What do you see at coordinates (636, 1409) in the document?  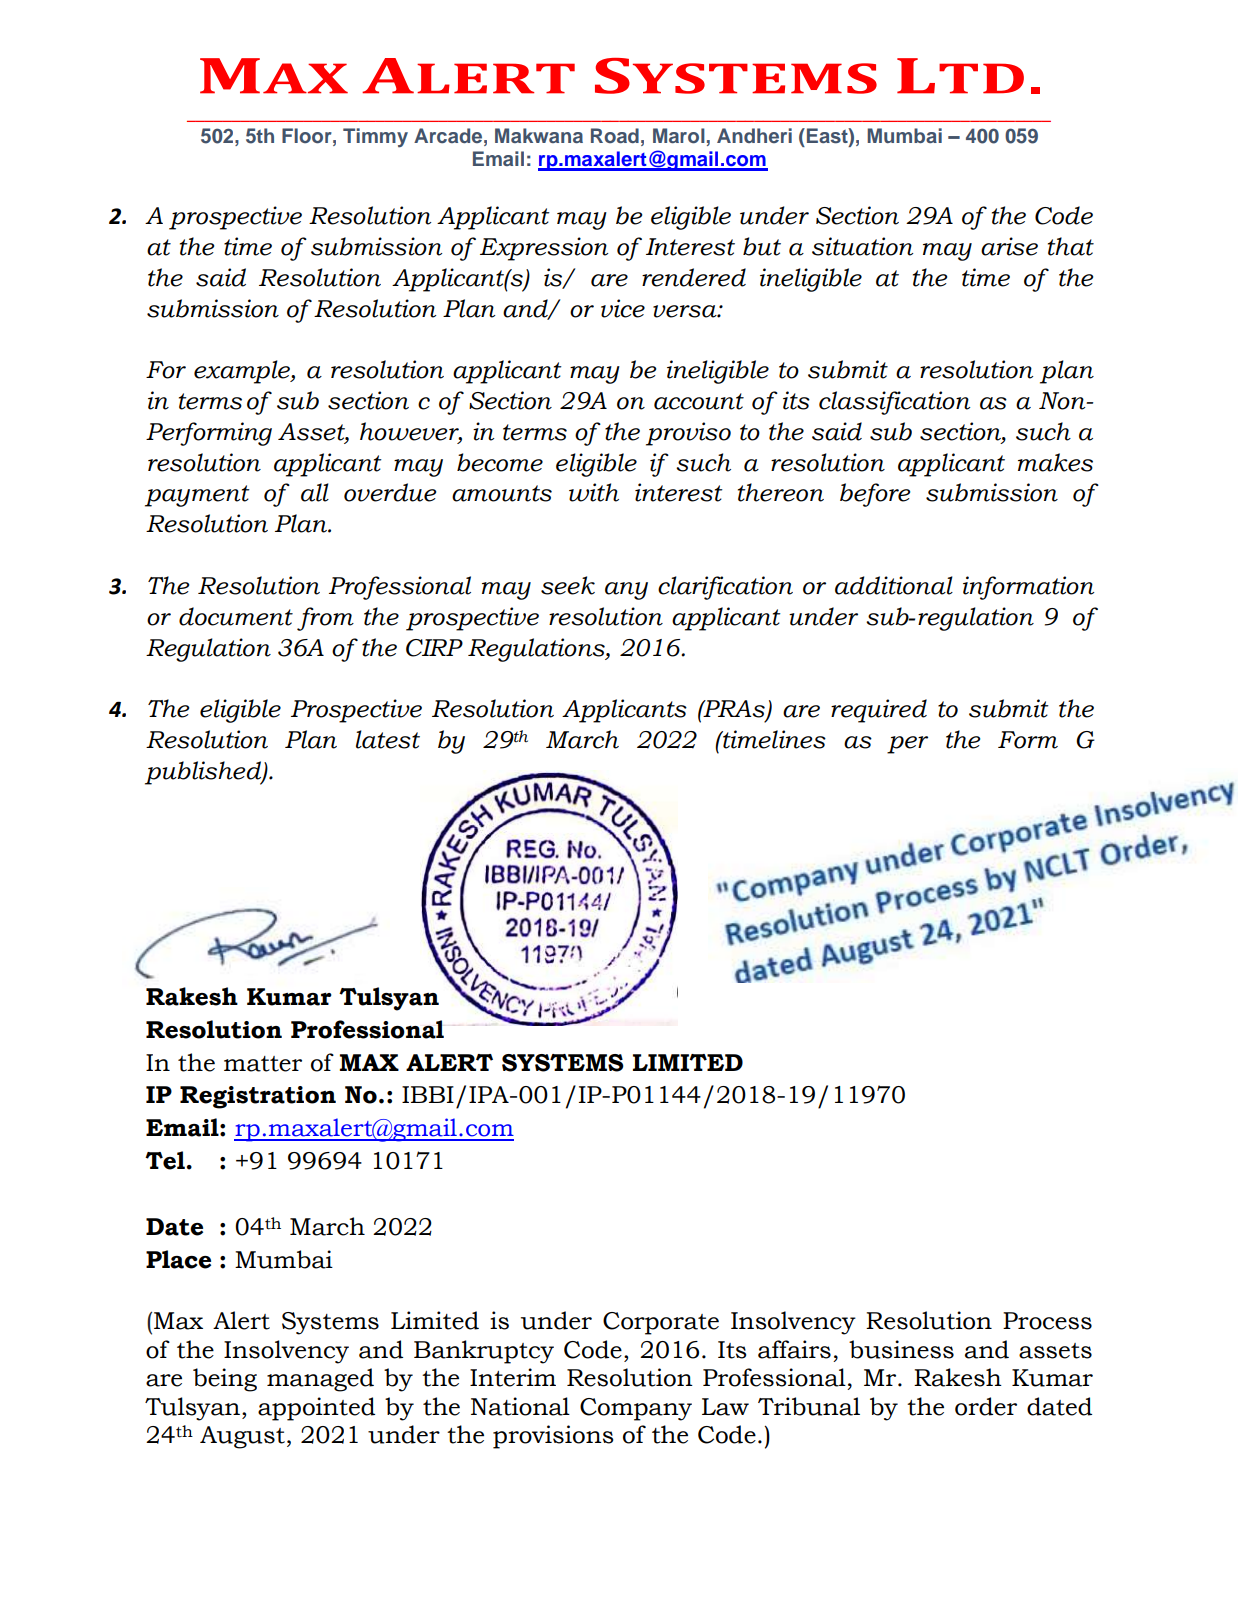 I see `Company` at bounding box center [636, 1409].
